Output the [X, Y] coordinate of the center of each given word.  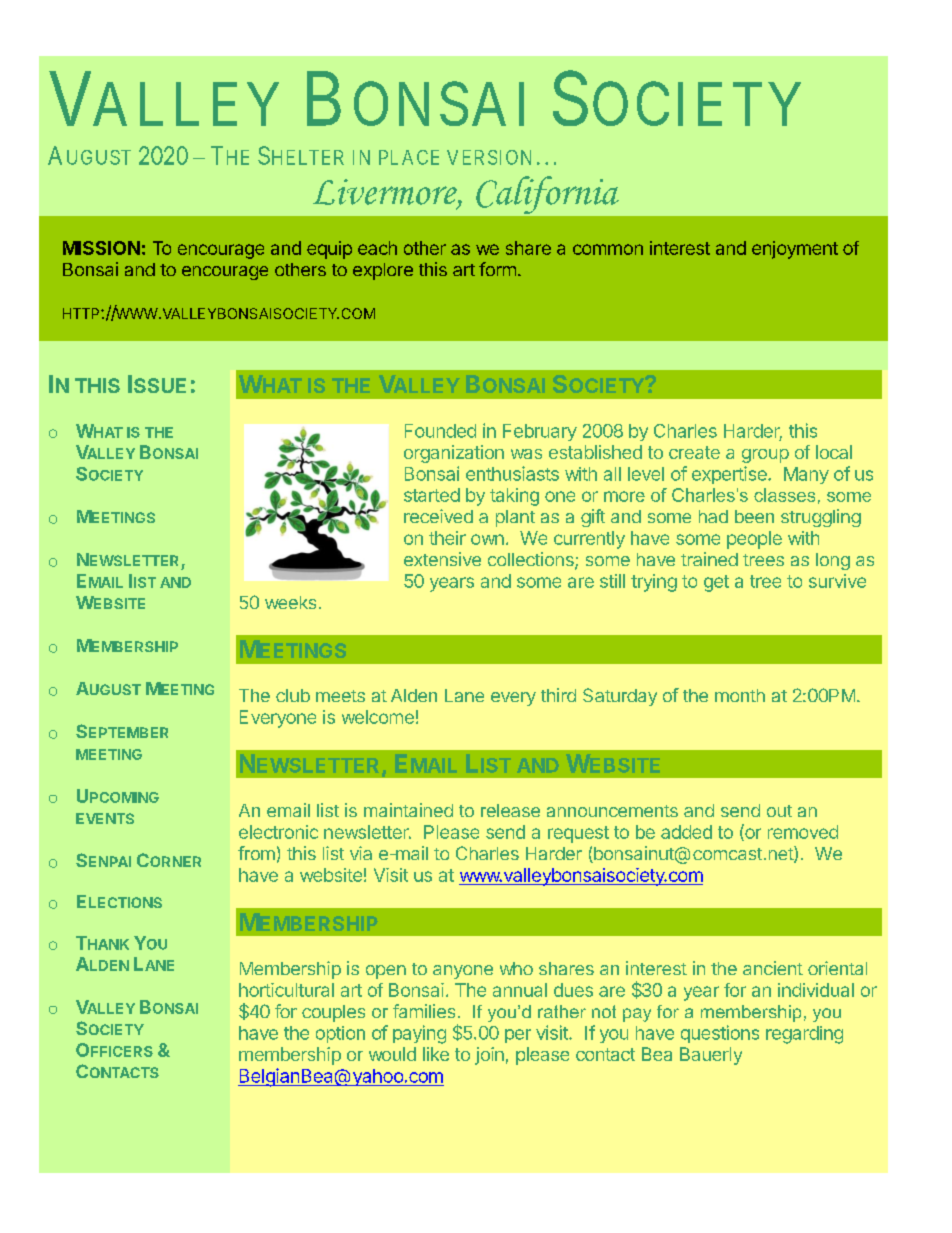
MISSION [101, 248]
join [489, 1056]
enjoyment [795, 250]
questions [720, 1034]
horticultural [286, 990]
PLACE [409, 157]
